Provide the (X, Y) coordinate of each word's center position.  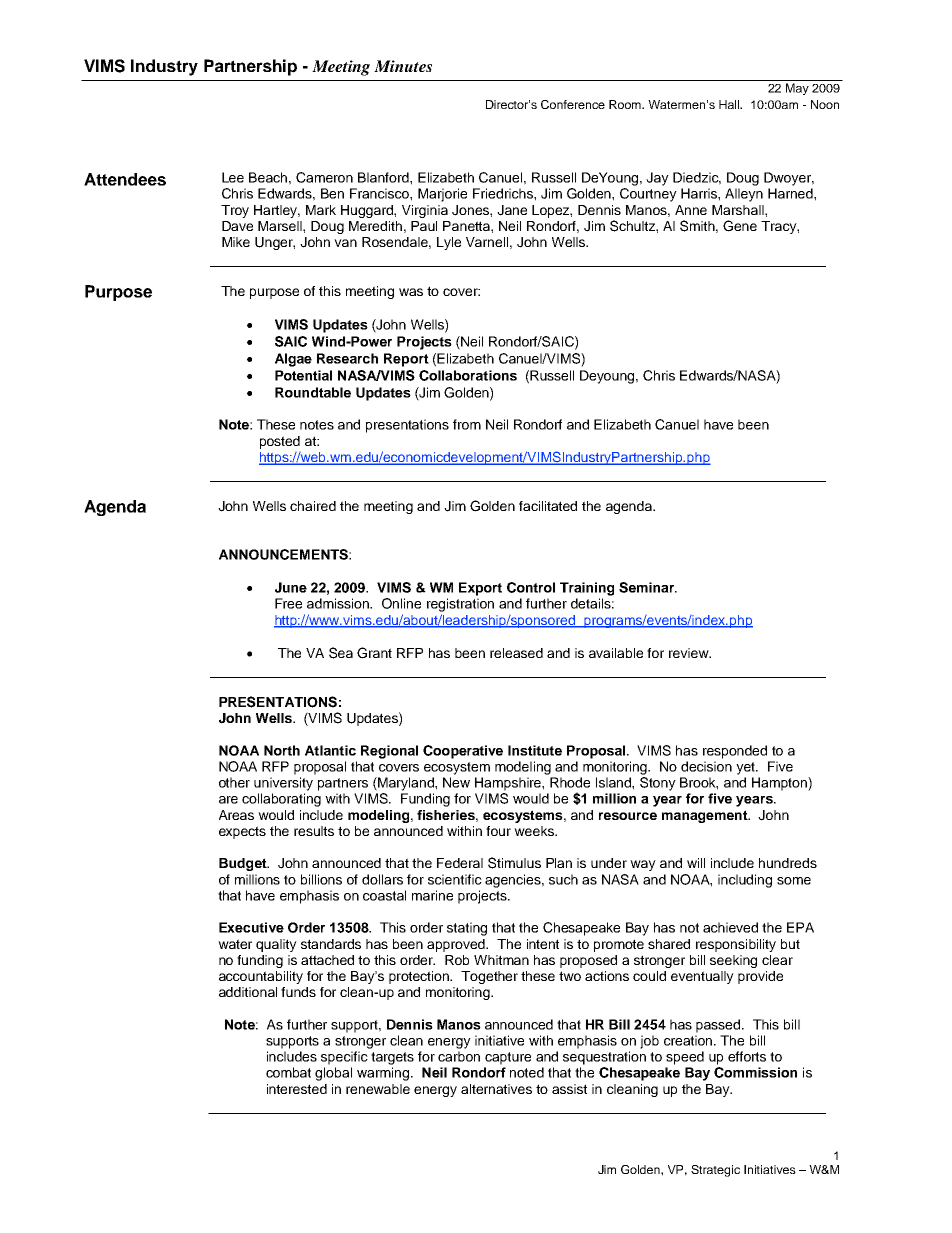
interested (297, 1089)
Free (288, 603)
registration (460, 605)
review (690, 653)
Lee (233, 177)
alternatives (496, 1089)
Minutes (403, 66)
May (797, 89)
